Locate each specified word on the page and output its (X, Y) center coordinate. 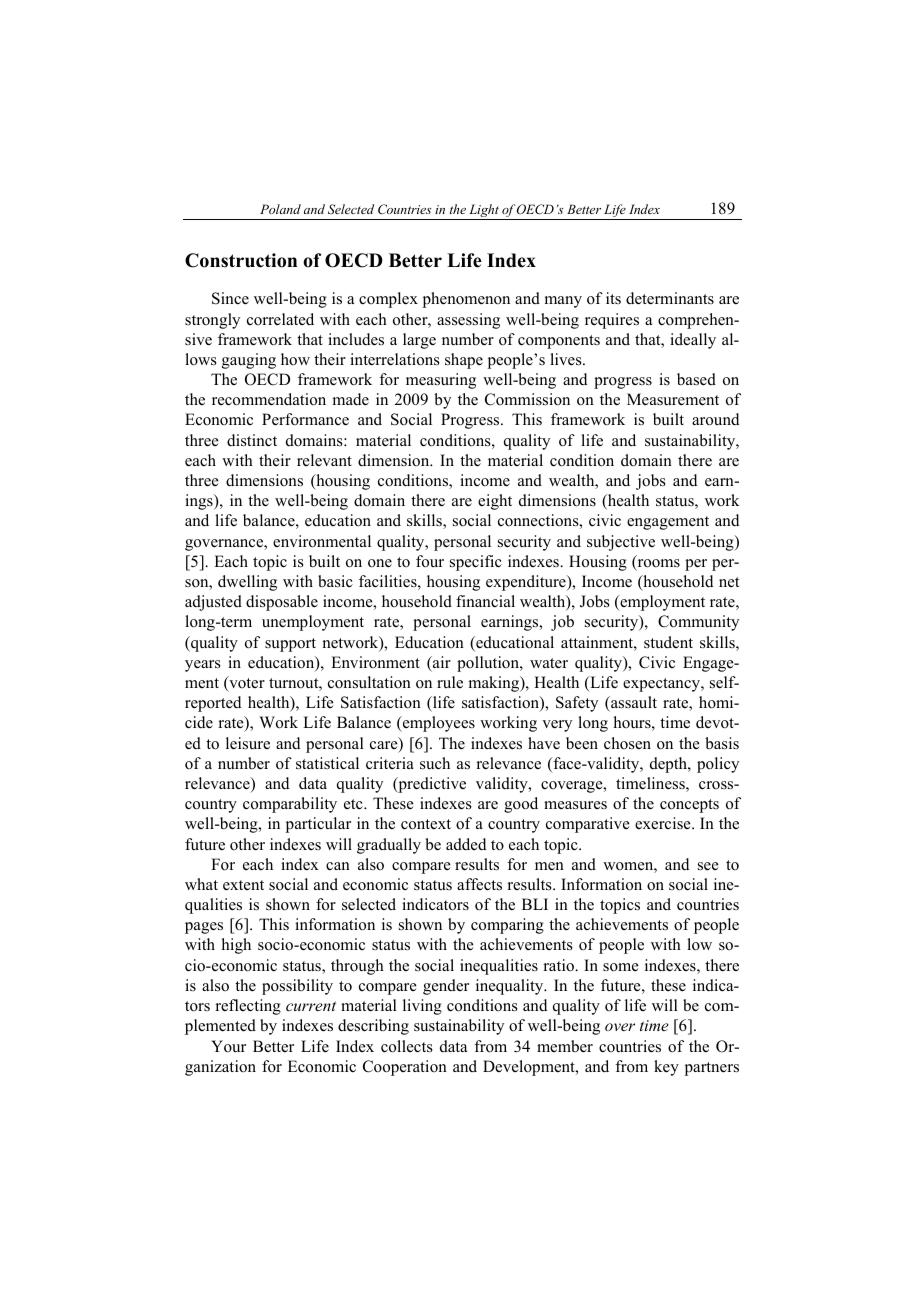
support (290, 645)
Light (484, 212)
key (666, 1068)
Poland (280, 209)
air (441, 662)
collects (407, 1046)
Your (228, 1046)
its (613, 298)
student (668, 642)
